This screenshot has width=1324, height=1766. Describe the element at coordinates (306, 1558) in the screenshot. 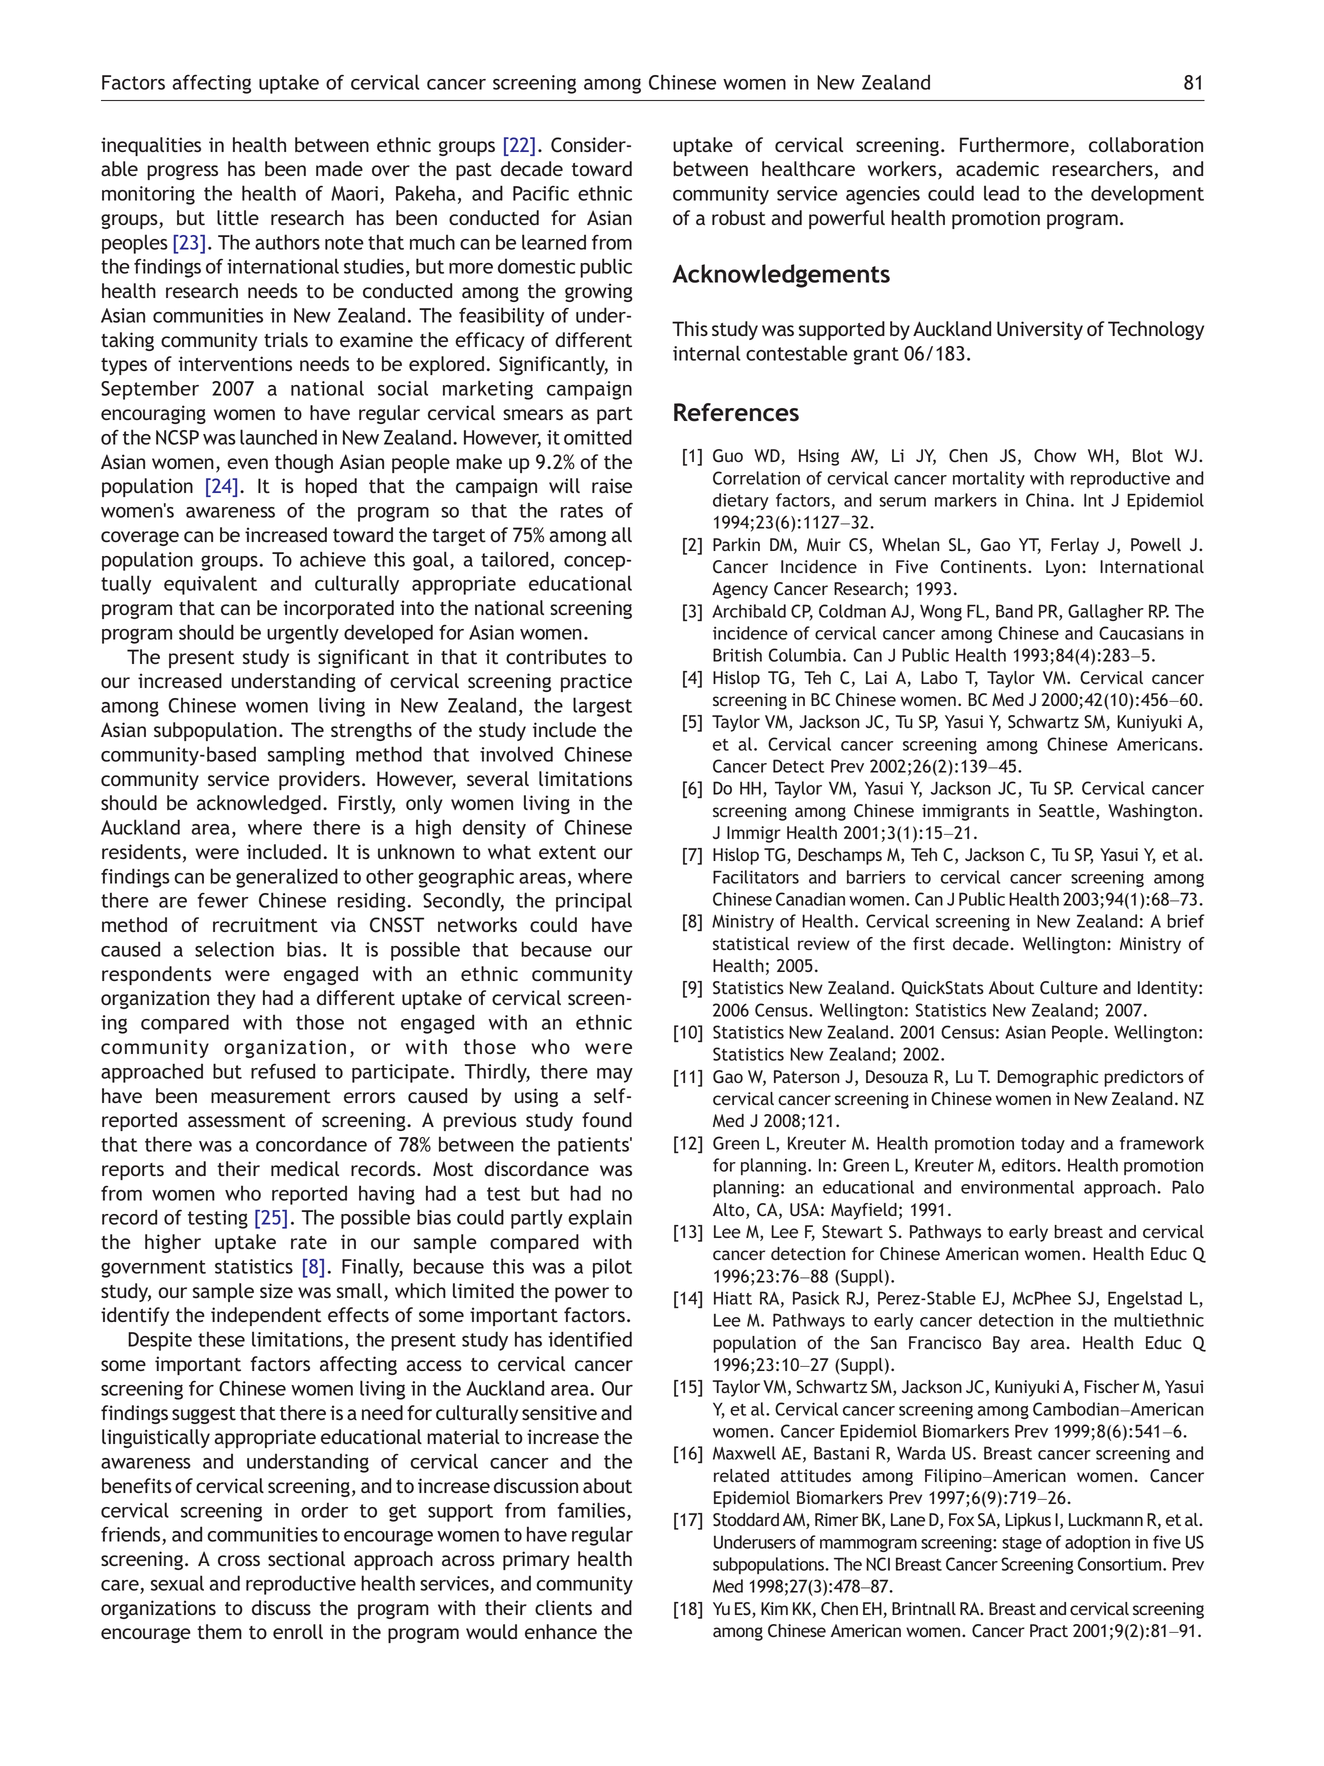

I see `sectional` at that location.
